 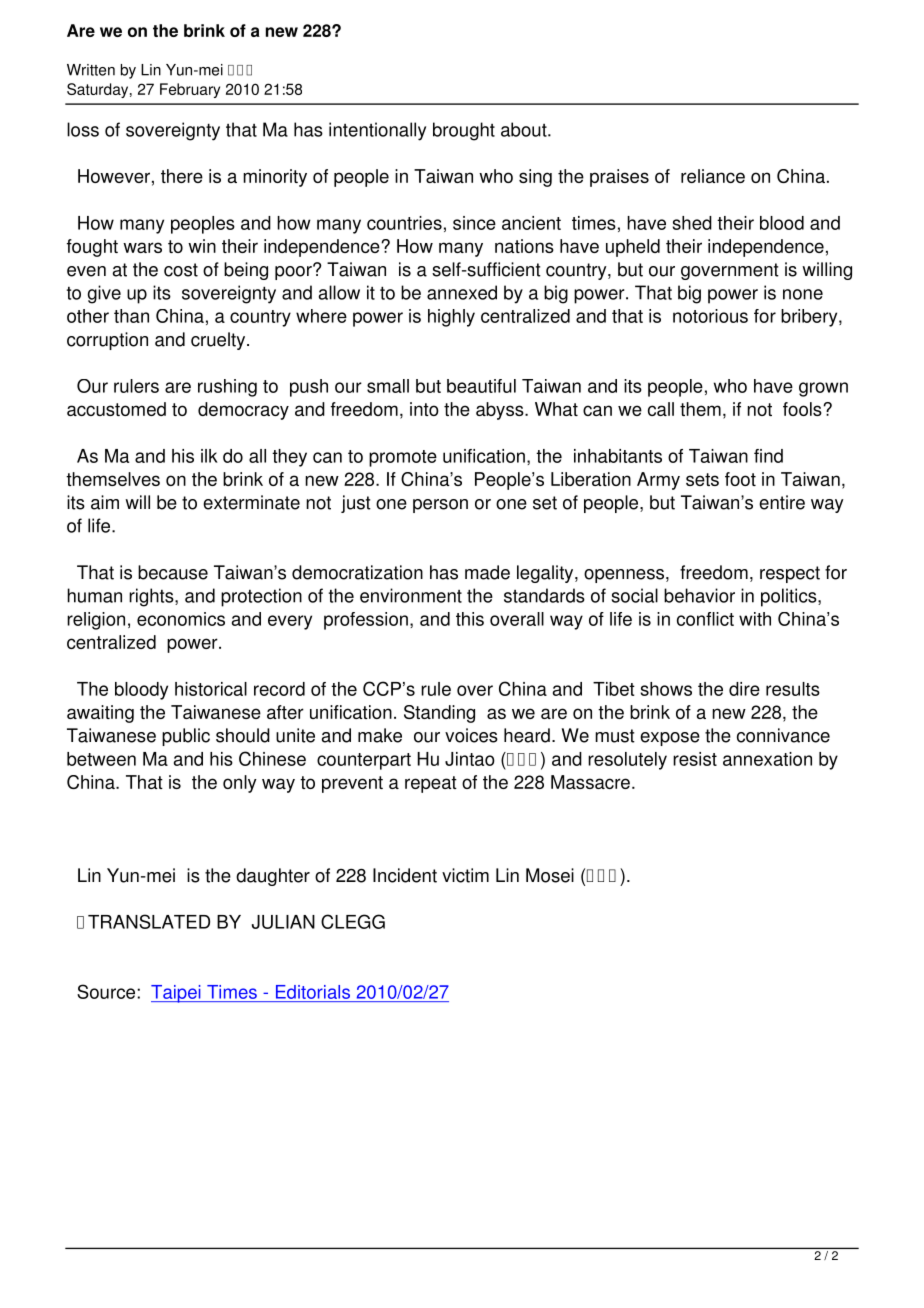 What do you see at coordinates (713, 176) in the screenshot?
I see `reliance` at bounding box center [713, 176].
